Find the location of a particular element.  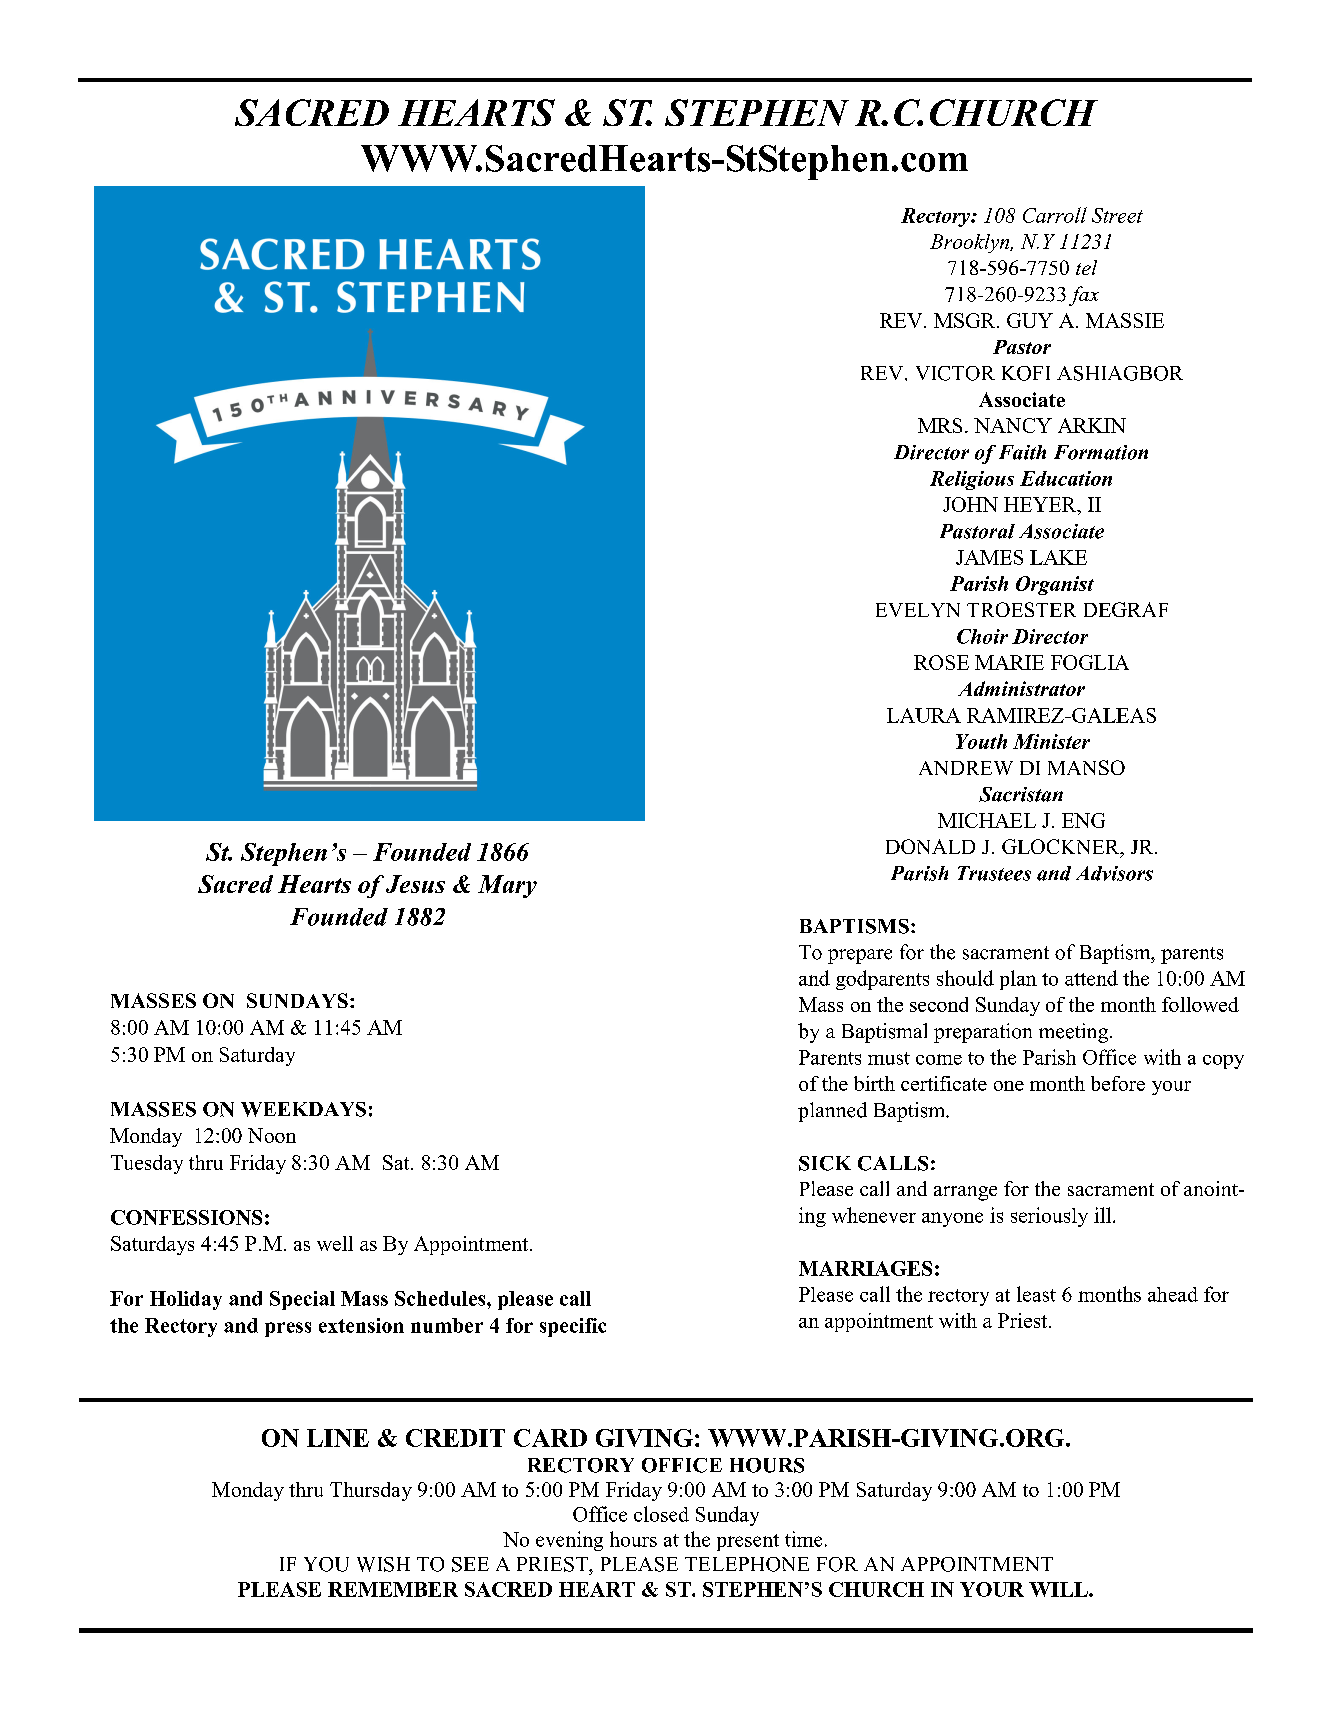

before is located at coordinates (1118, 1083).
